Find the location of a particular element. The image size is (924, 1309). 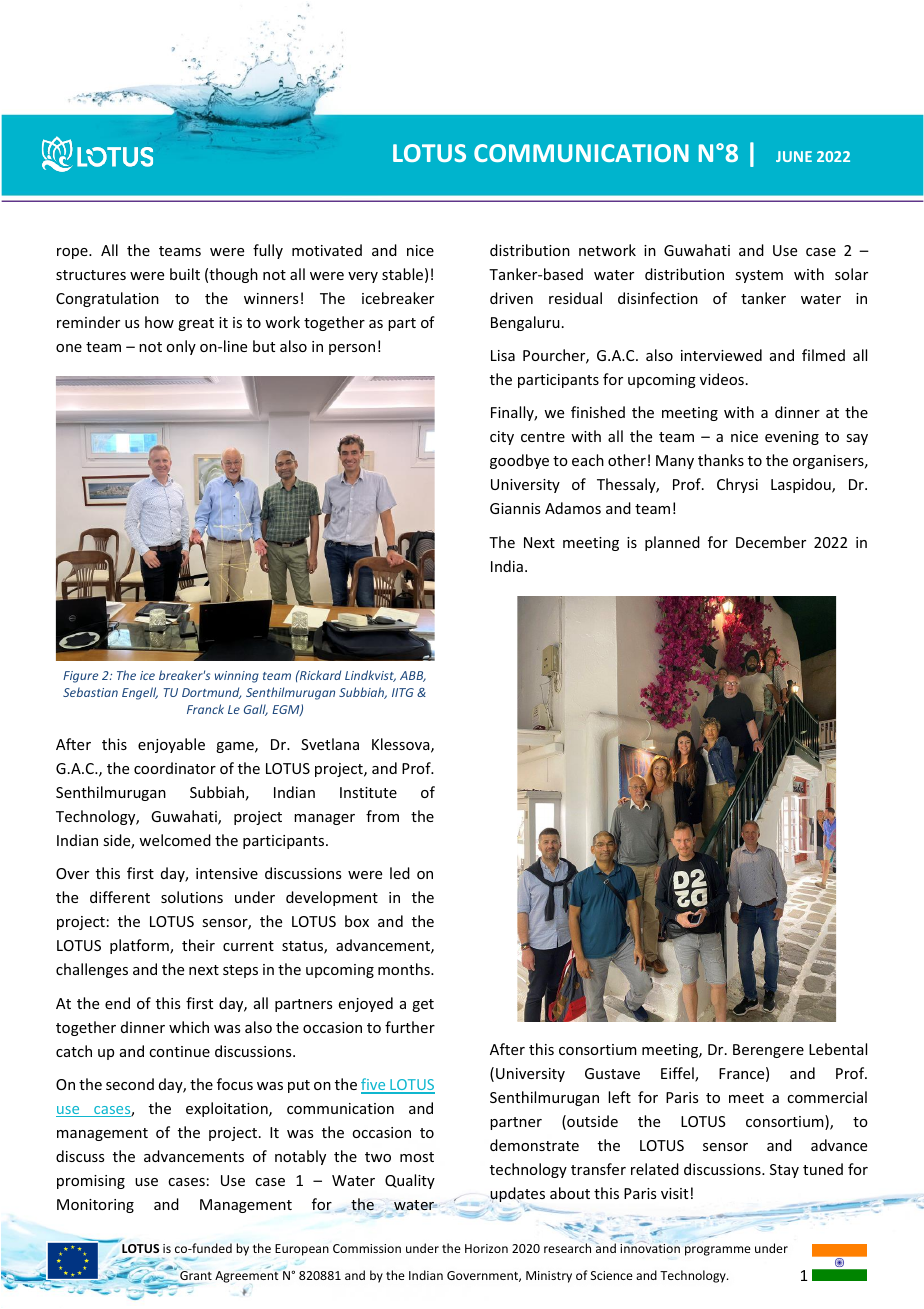

JUNE is located at coordinates (794, 156).
